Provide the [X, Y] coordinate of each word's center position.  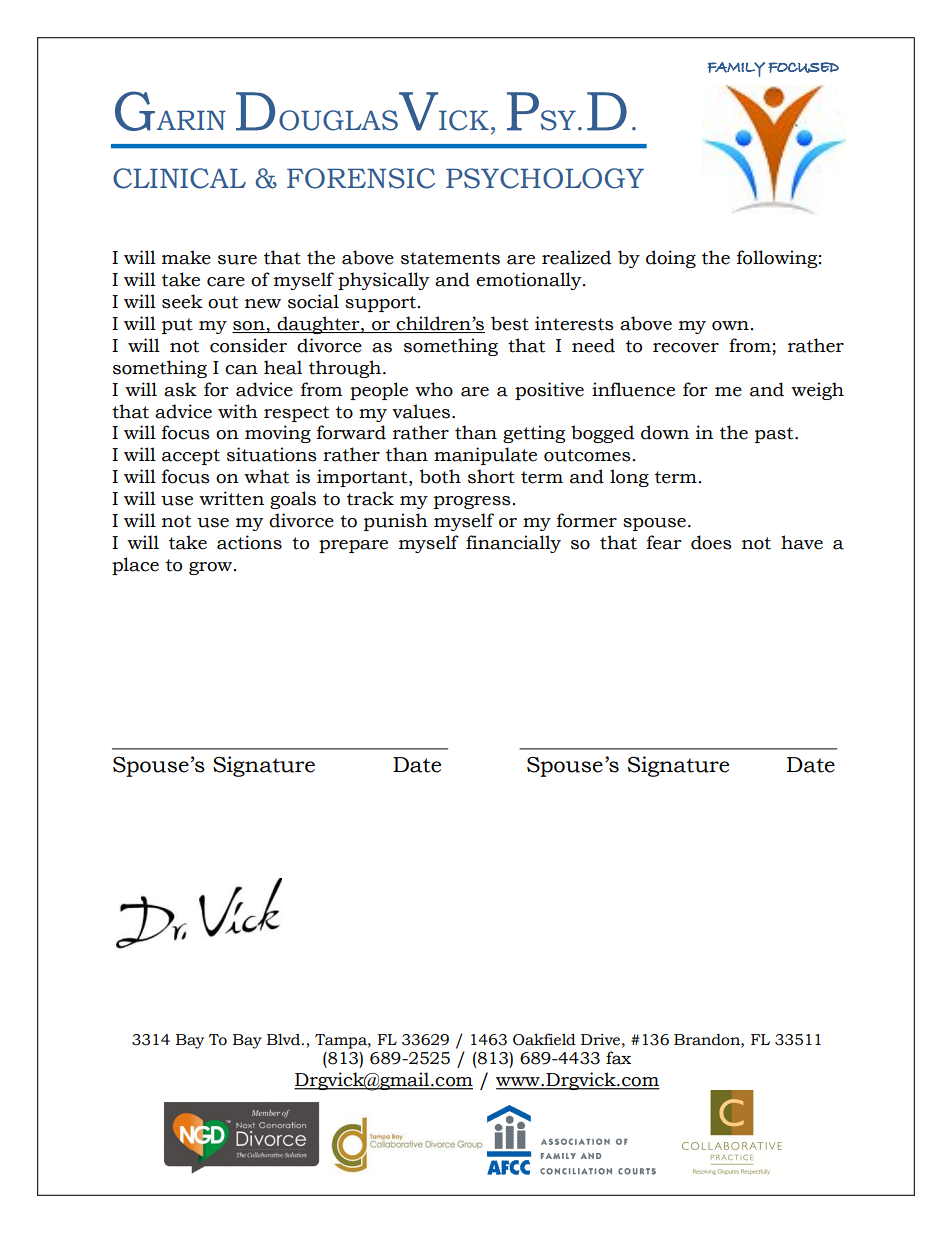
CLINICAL [179, 178]
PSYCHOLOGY [545, 178]
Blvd [285, 1039]
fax [618, 1058]
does [711, 542]
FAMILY [736, 69]
